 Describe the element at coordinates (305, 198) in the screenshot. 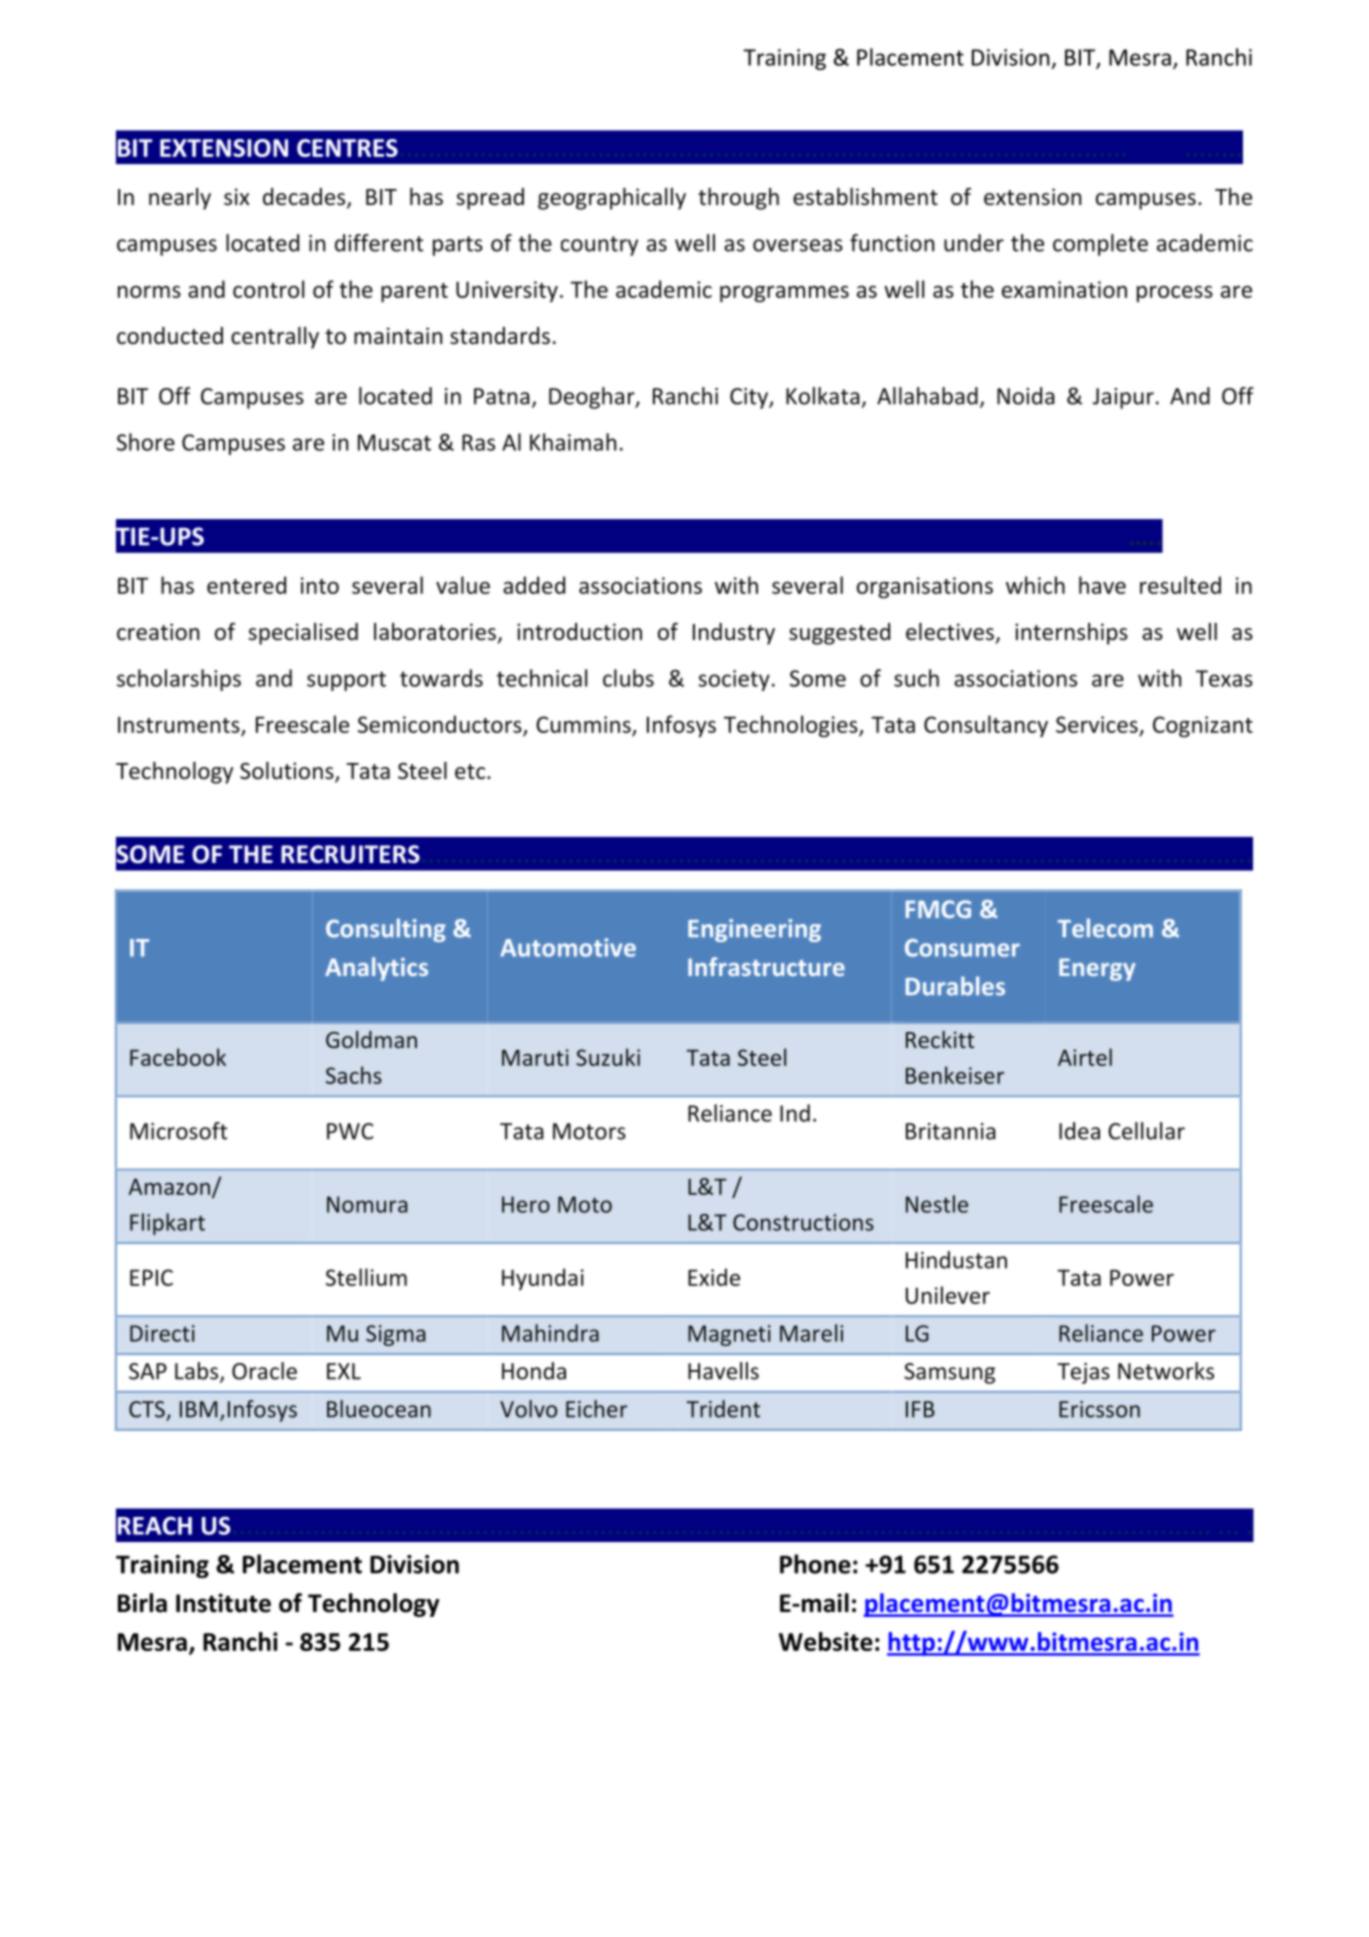

I see `decades` at that location.
